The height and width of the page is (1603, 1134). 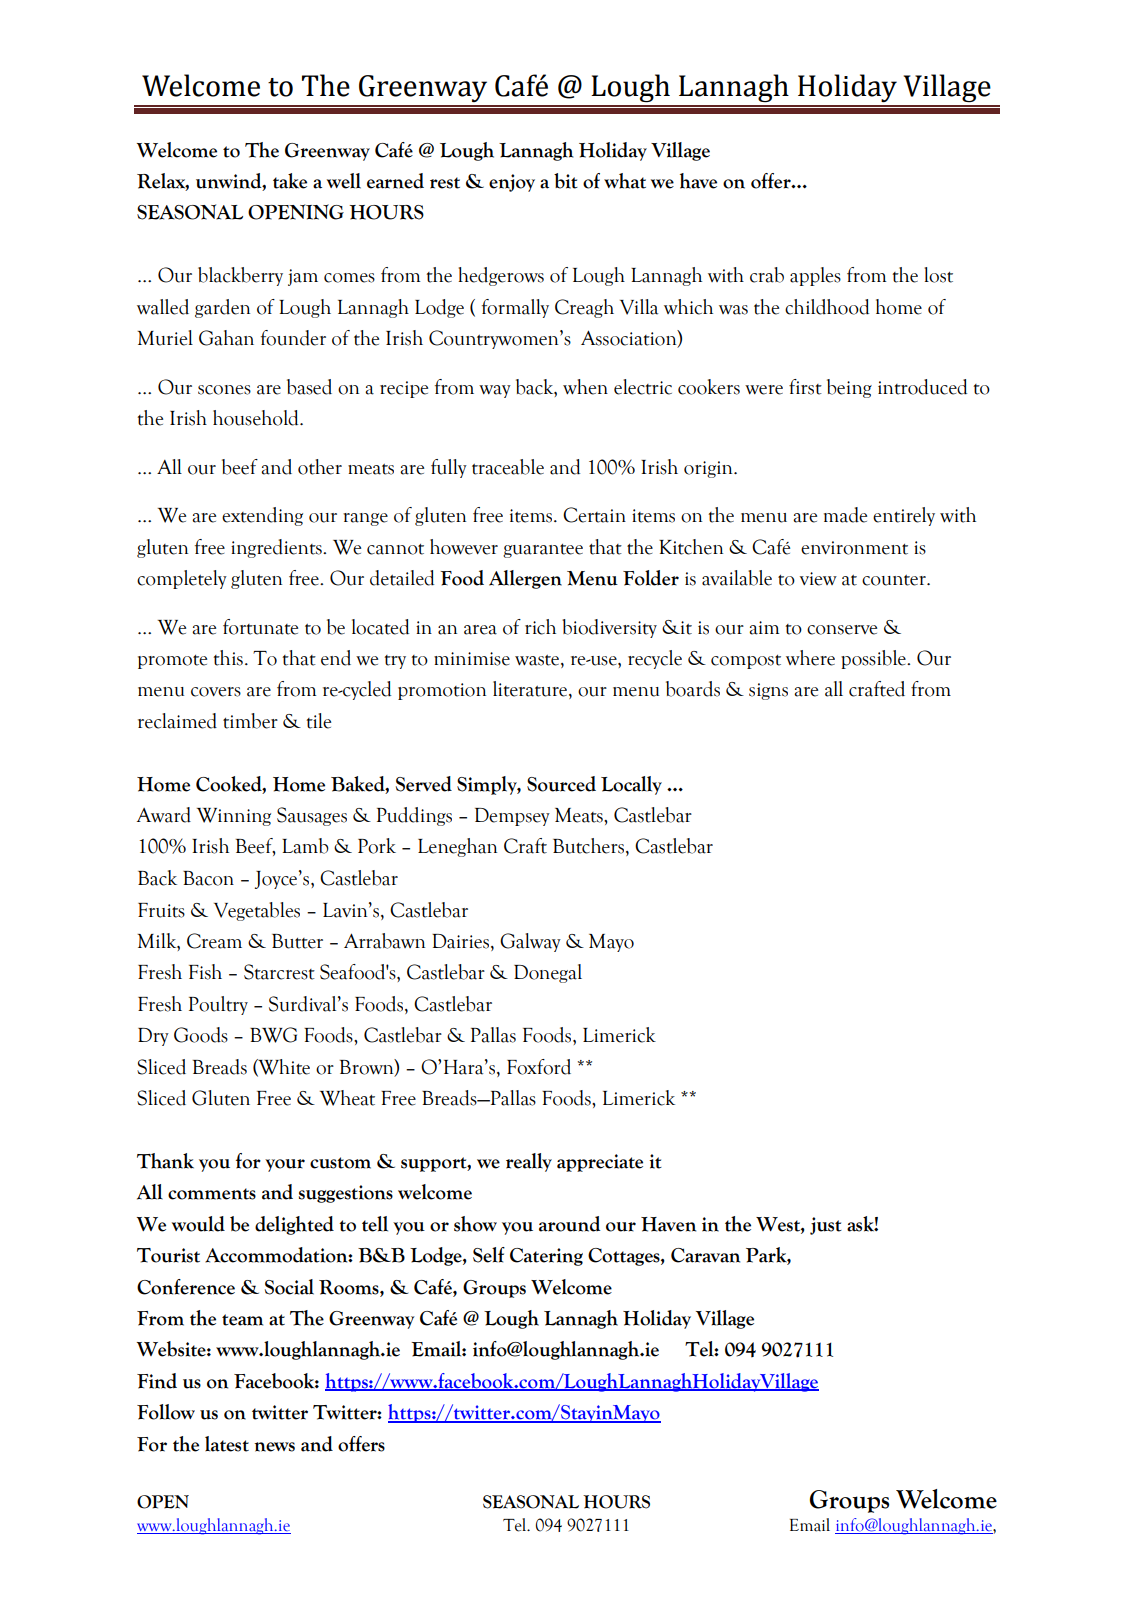 I want to click on just, so click(x=826, y=1226).
